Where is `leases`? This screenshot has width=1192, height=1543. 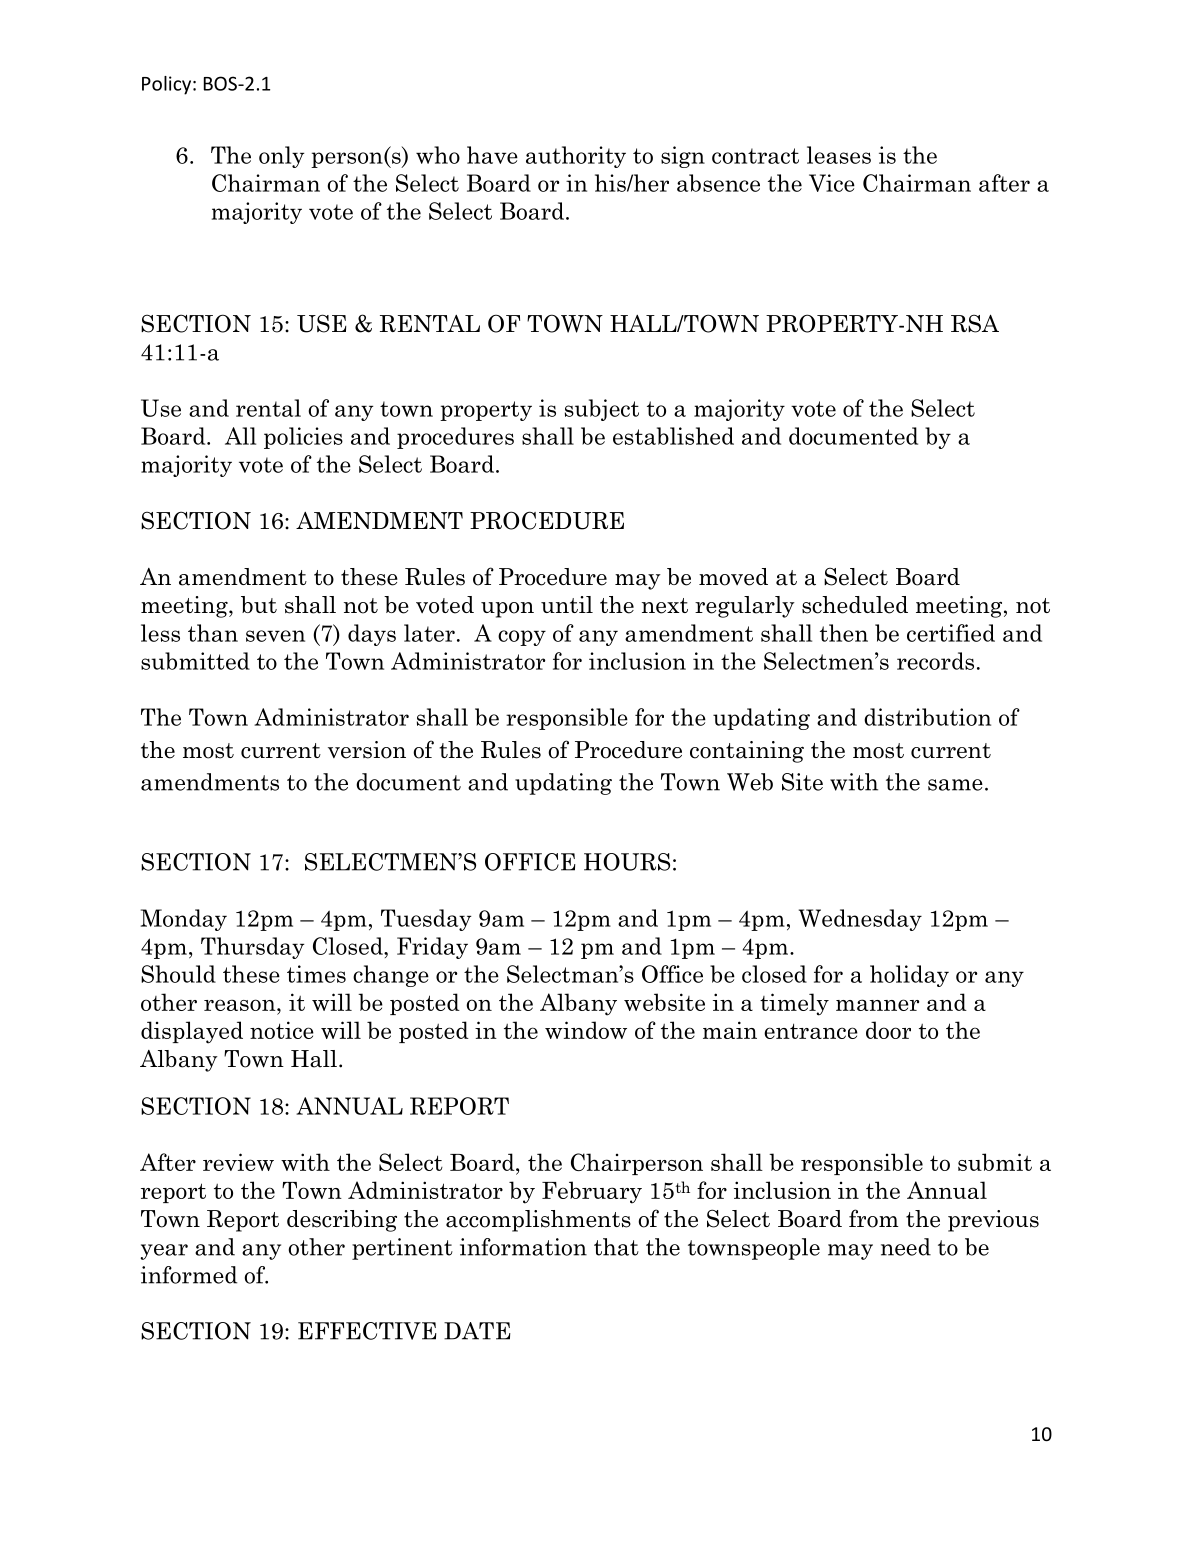 leases is located at coordinates (839, 155).
